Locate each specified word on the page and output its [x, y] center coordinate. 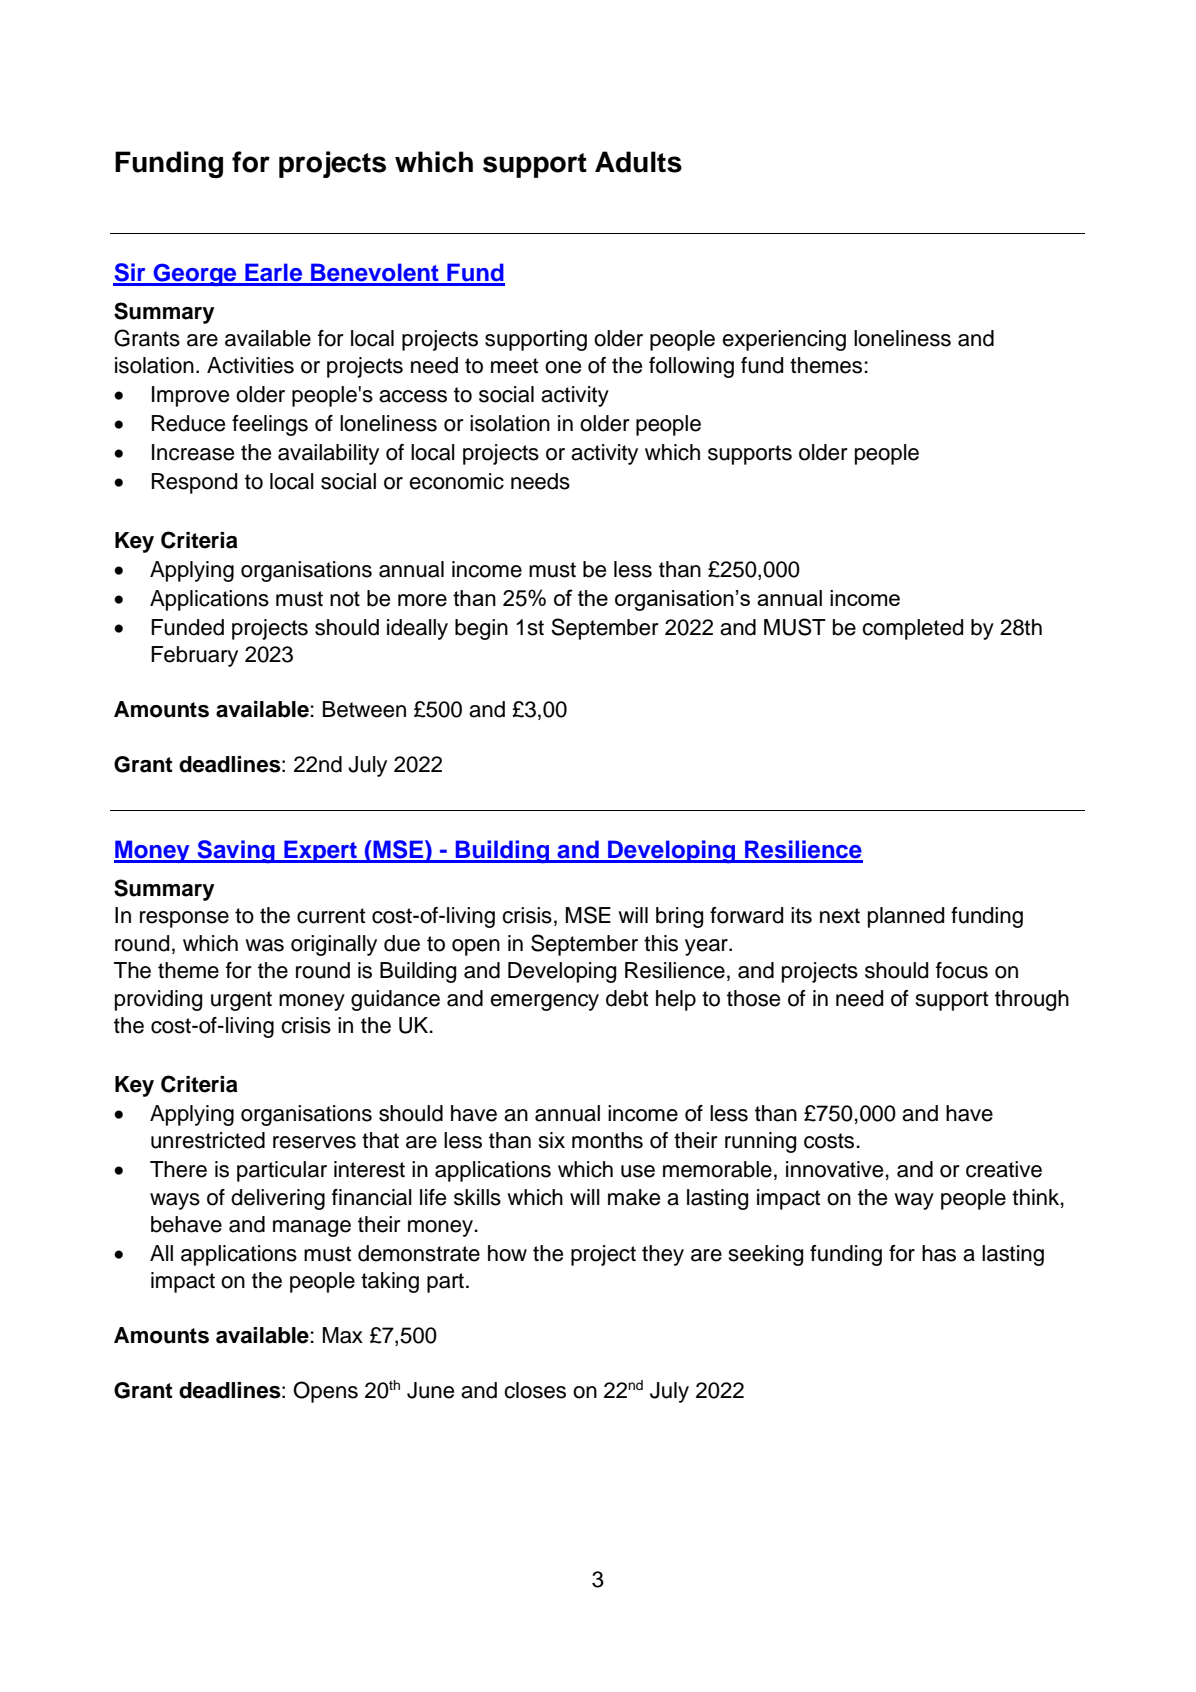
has [939, 1253]
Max [343, 1335]
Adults [638, 162]
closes [535, 1390]
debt [627, 998]
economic [456, 481]
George [195, 274]
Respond [194, 483]
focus [962, 970]
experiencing [784, 340]
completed [912, 629]
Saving [236, 851]
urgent [241, 1001]
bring [679, 917]
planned [906, 917]
